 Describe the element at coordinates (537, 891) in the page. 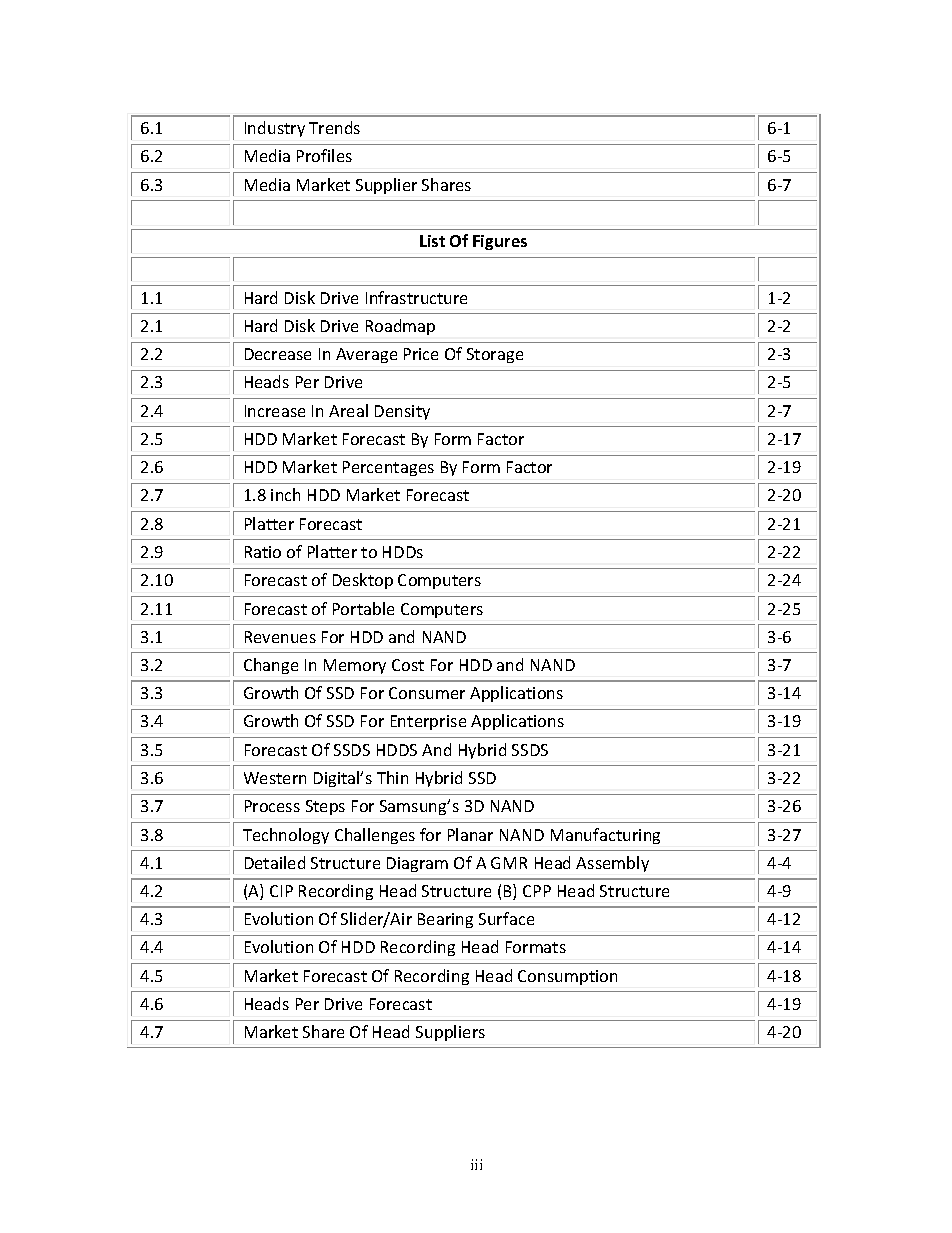

I see `CPP` at that location.
